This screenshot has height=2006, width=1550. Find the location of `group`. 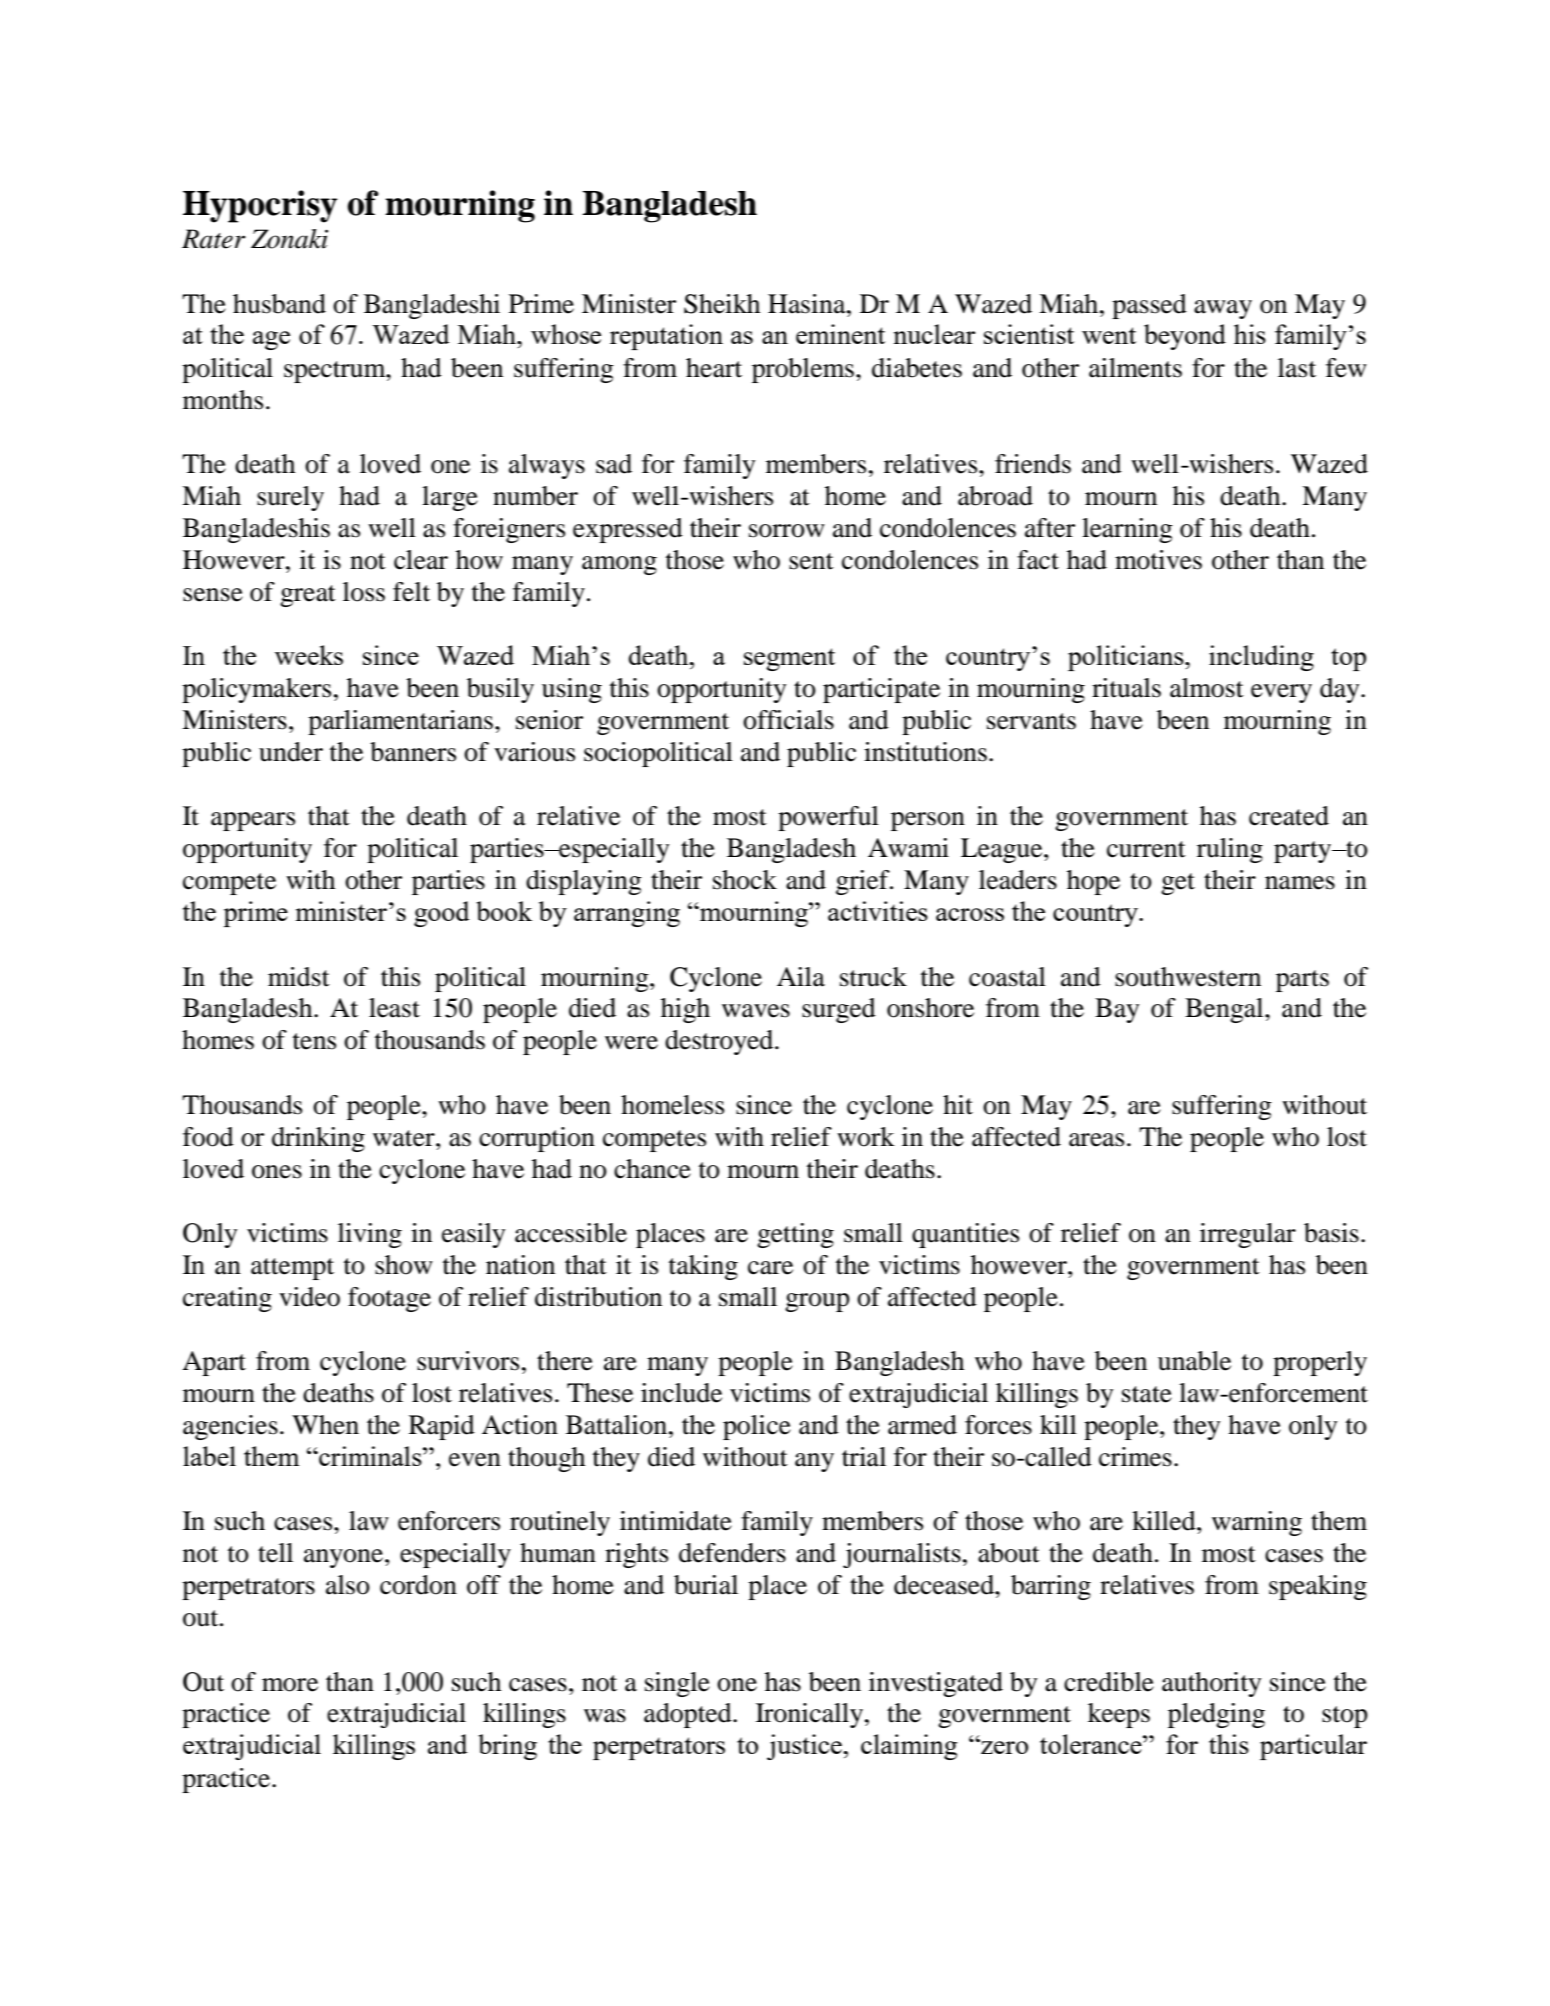

group is located at coordinates (817, 1302).
